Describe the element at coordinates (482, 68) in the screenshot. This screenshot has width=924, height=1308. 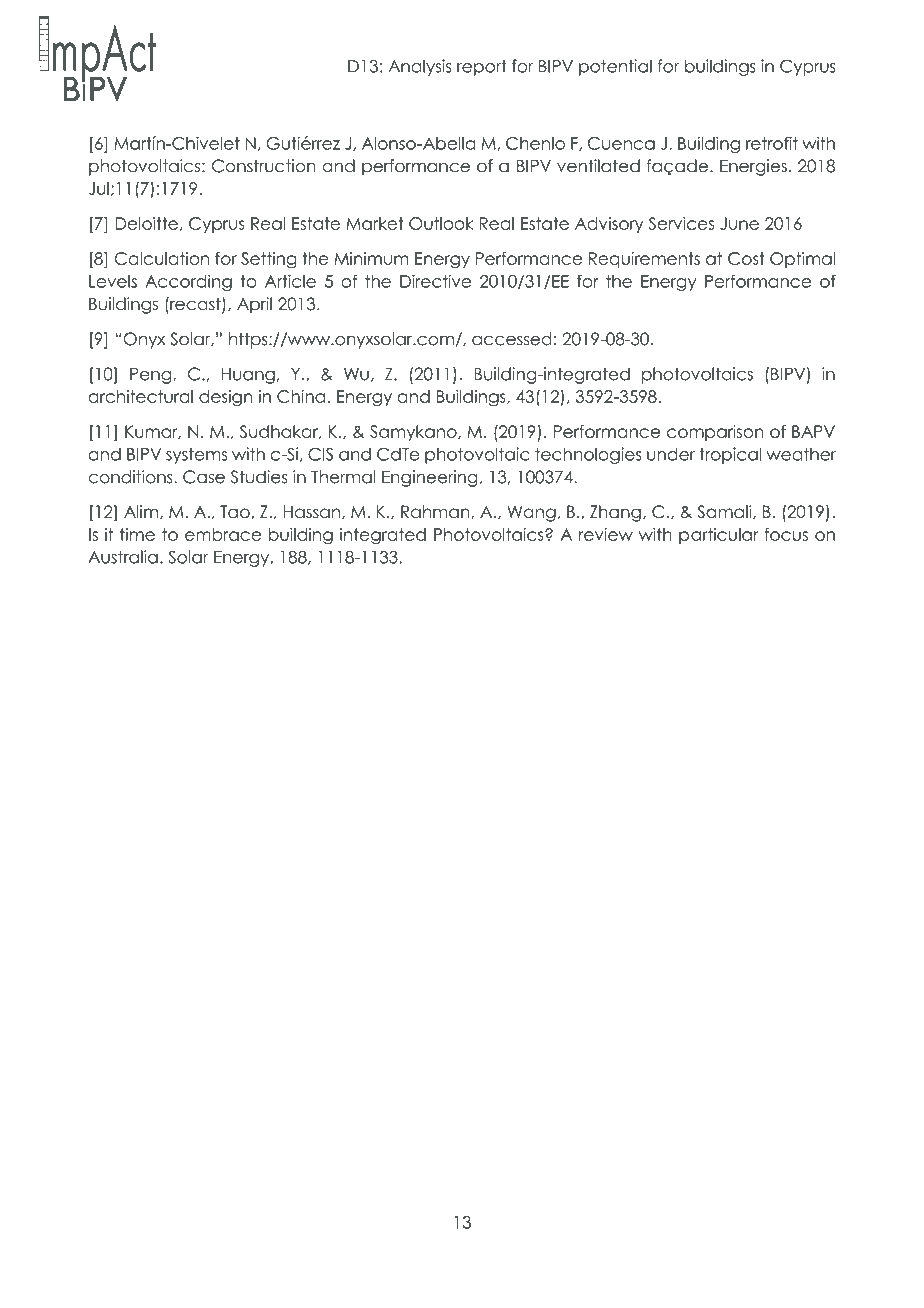
I see `report` at that location.
